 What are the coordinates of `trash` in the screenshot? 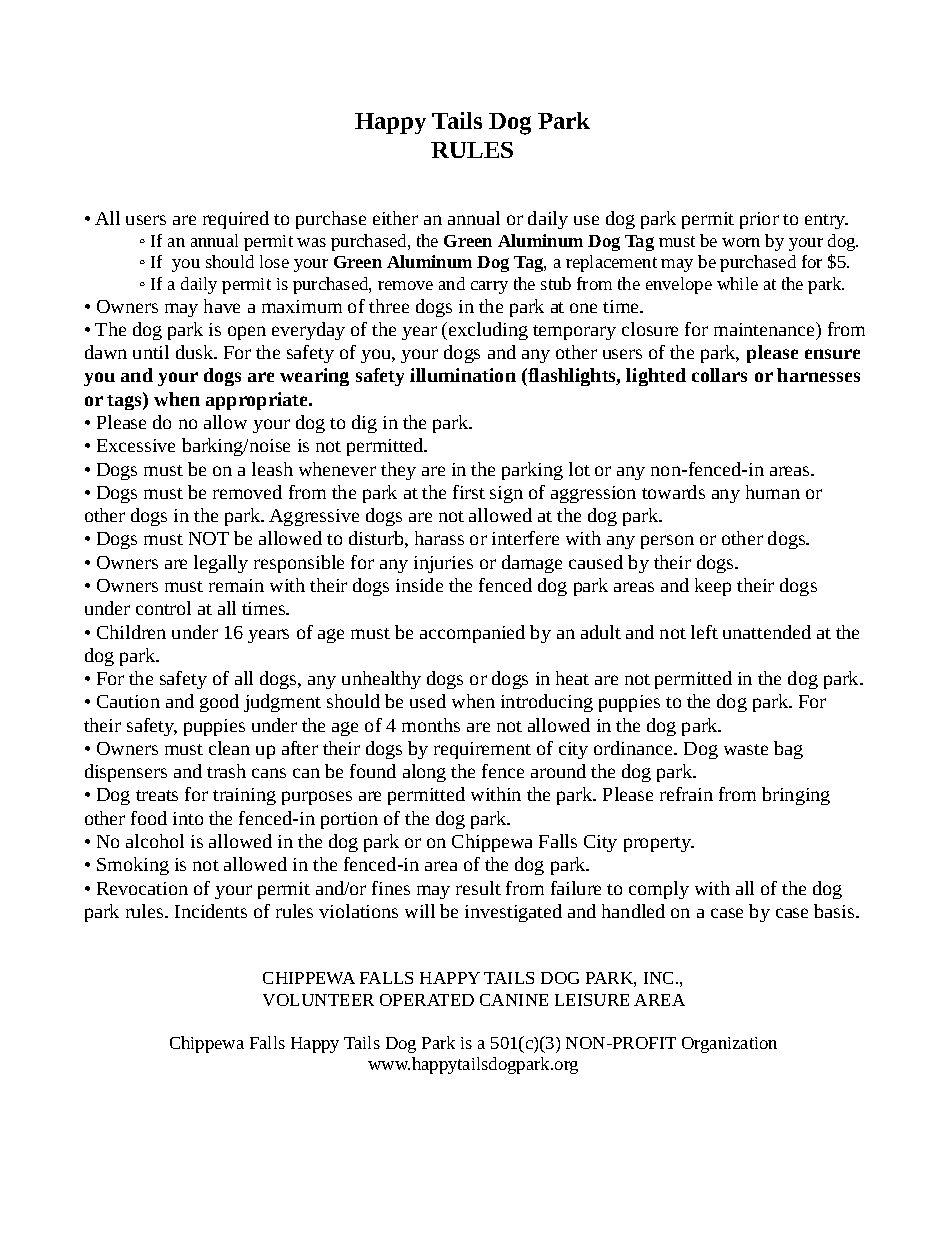 It's located at (226, 771).
